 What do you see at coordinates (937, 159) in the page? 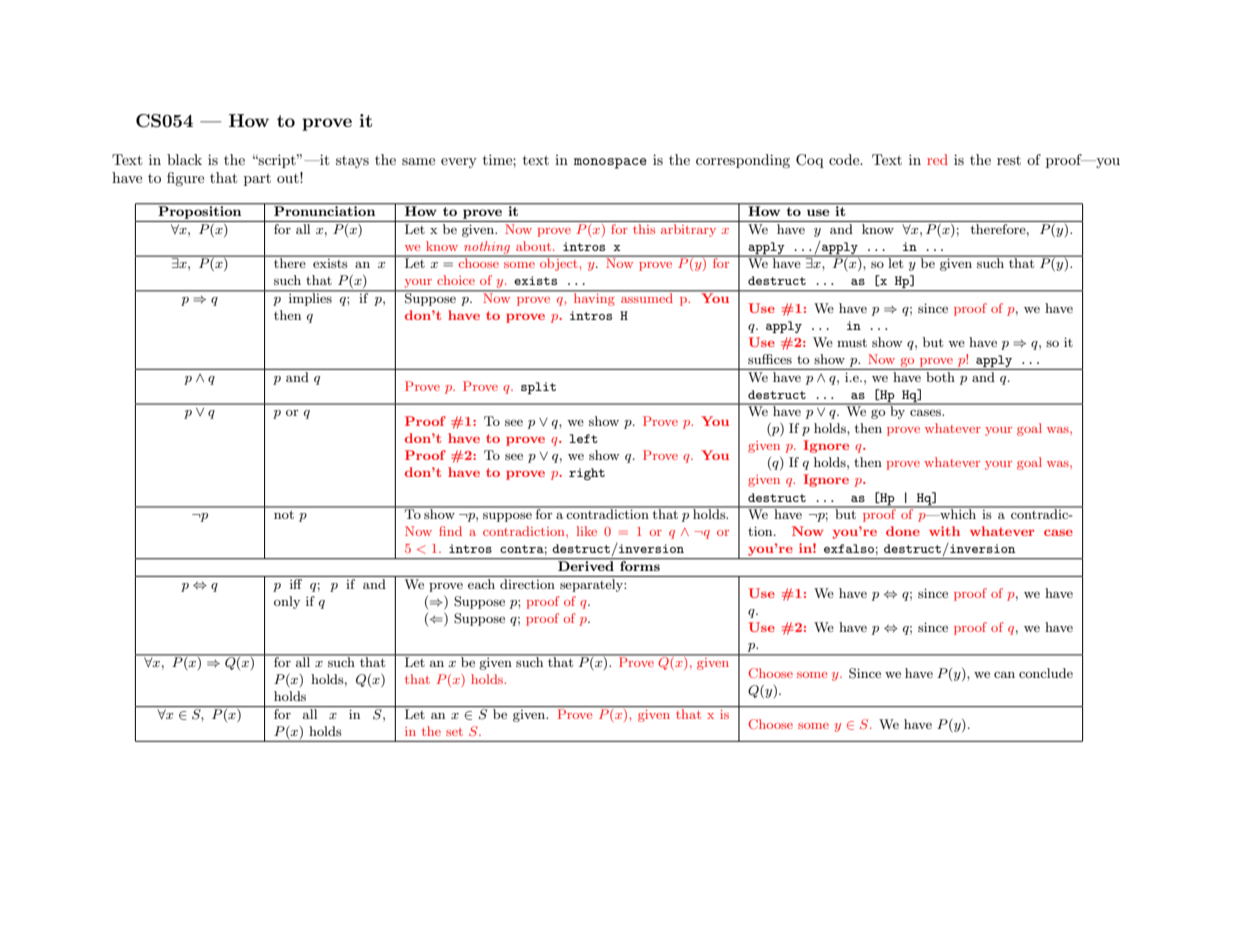
I see `red` at bounding box center [937, 159].
